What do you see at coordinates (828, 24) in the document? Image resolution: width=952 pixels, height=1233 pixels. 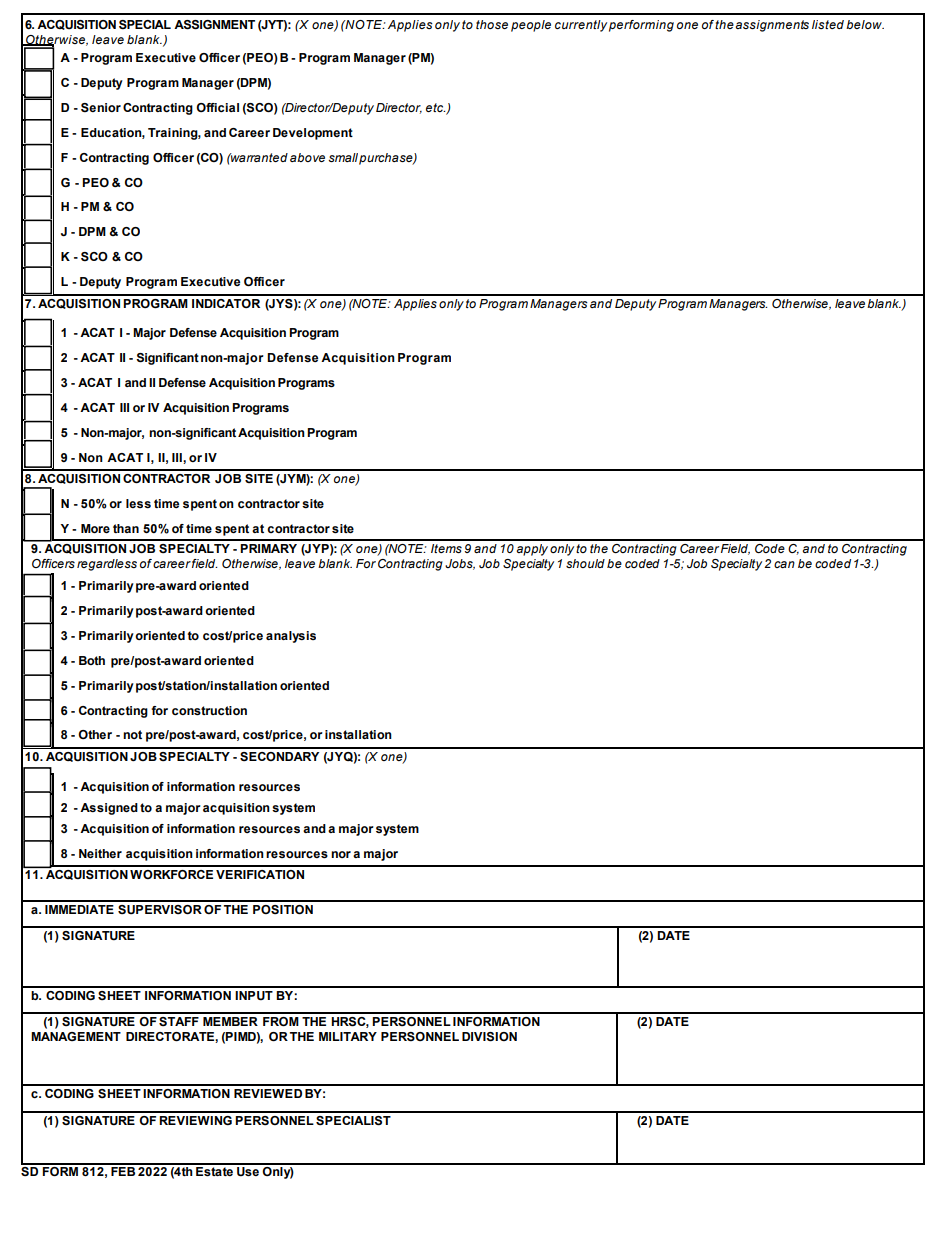 I see `listed` at bounding box center [828, 24].
